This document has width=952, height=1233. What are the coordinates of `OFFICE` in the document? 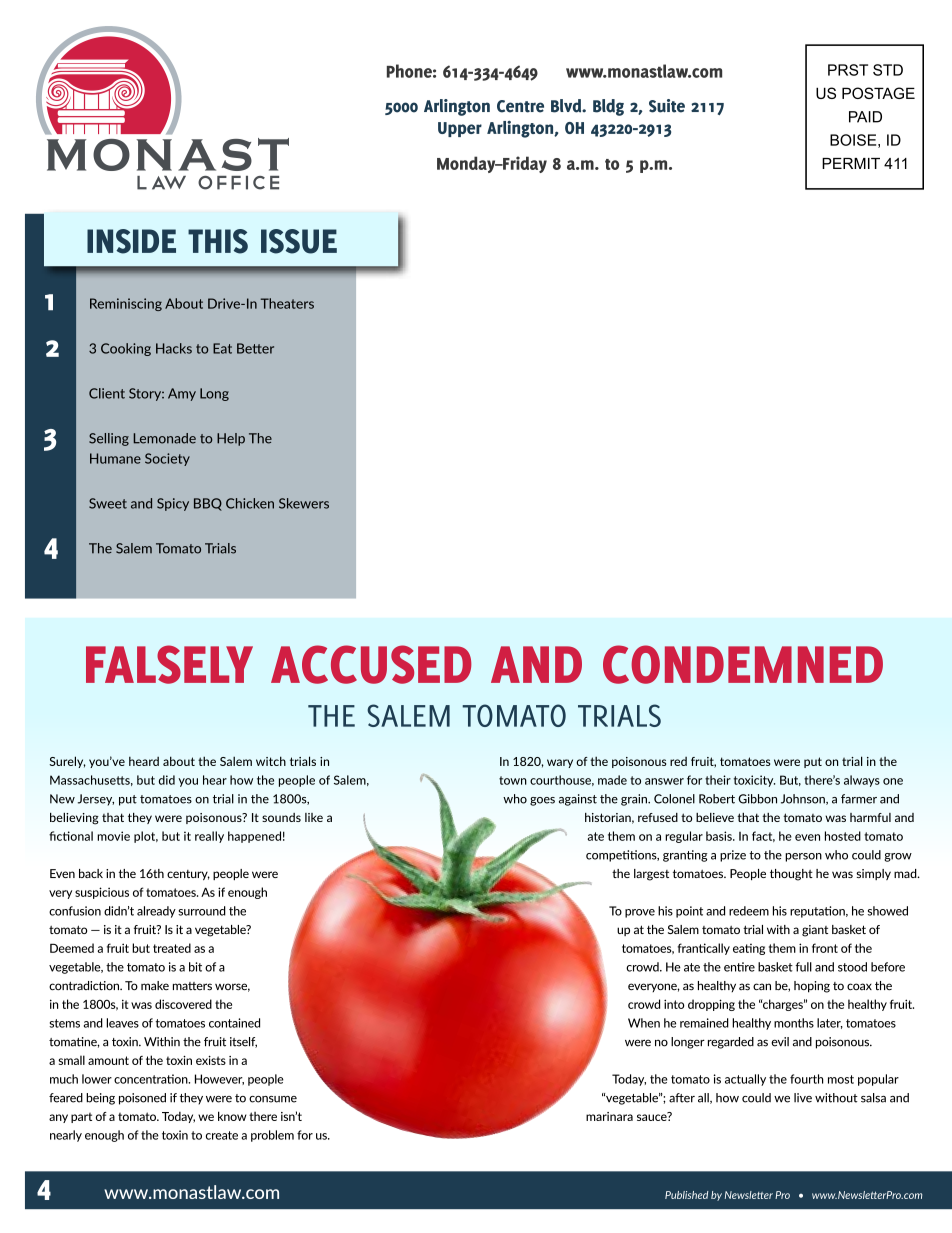 It's located at (238, 183).
